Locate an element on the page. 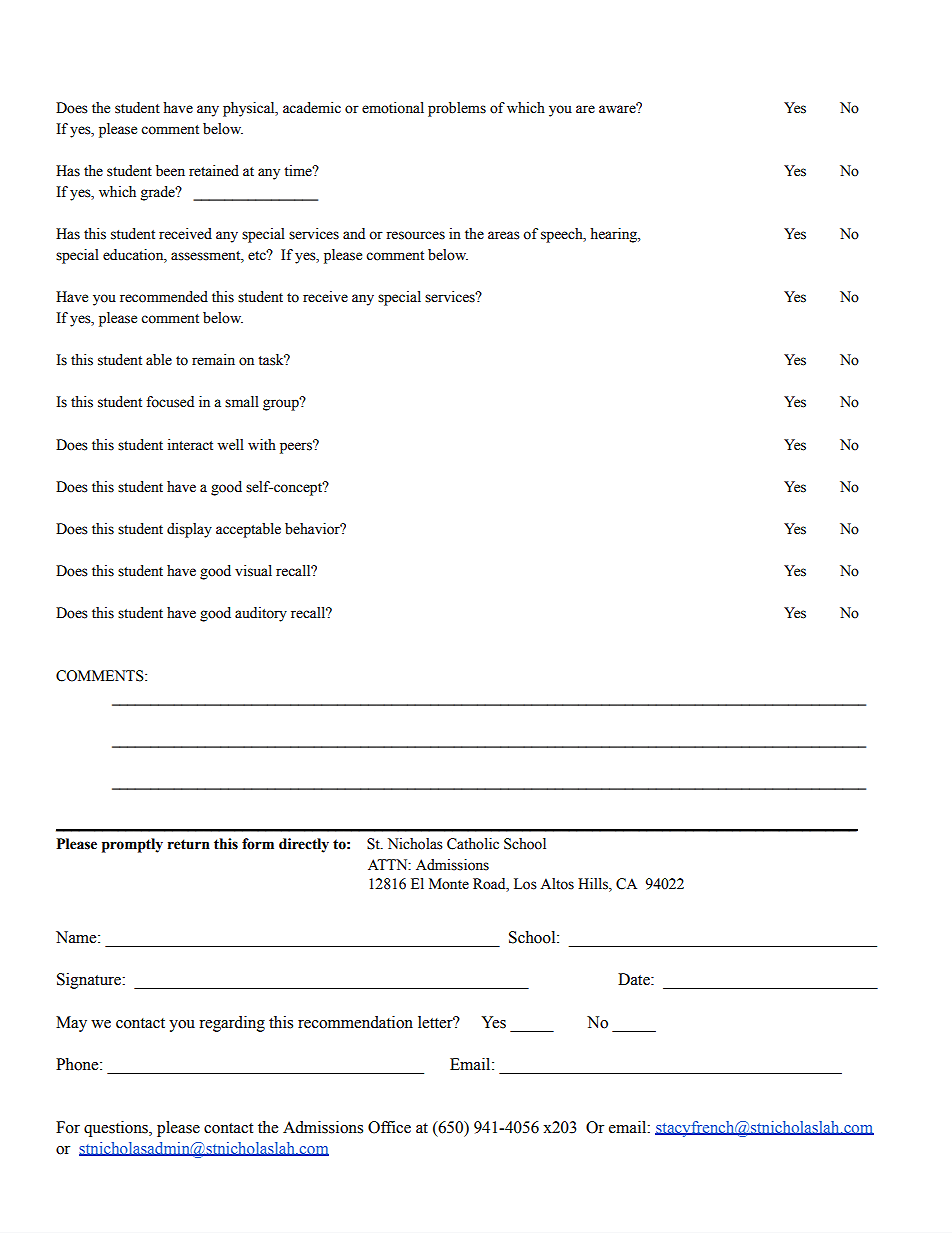 Image resolution: width=952 pixels, height=1233 pixels. group is located at coordinates (282, 404).
